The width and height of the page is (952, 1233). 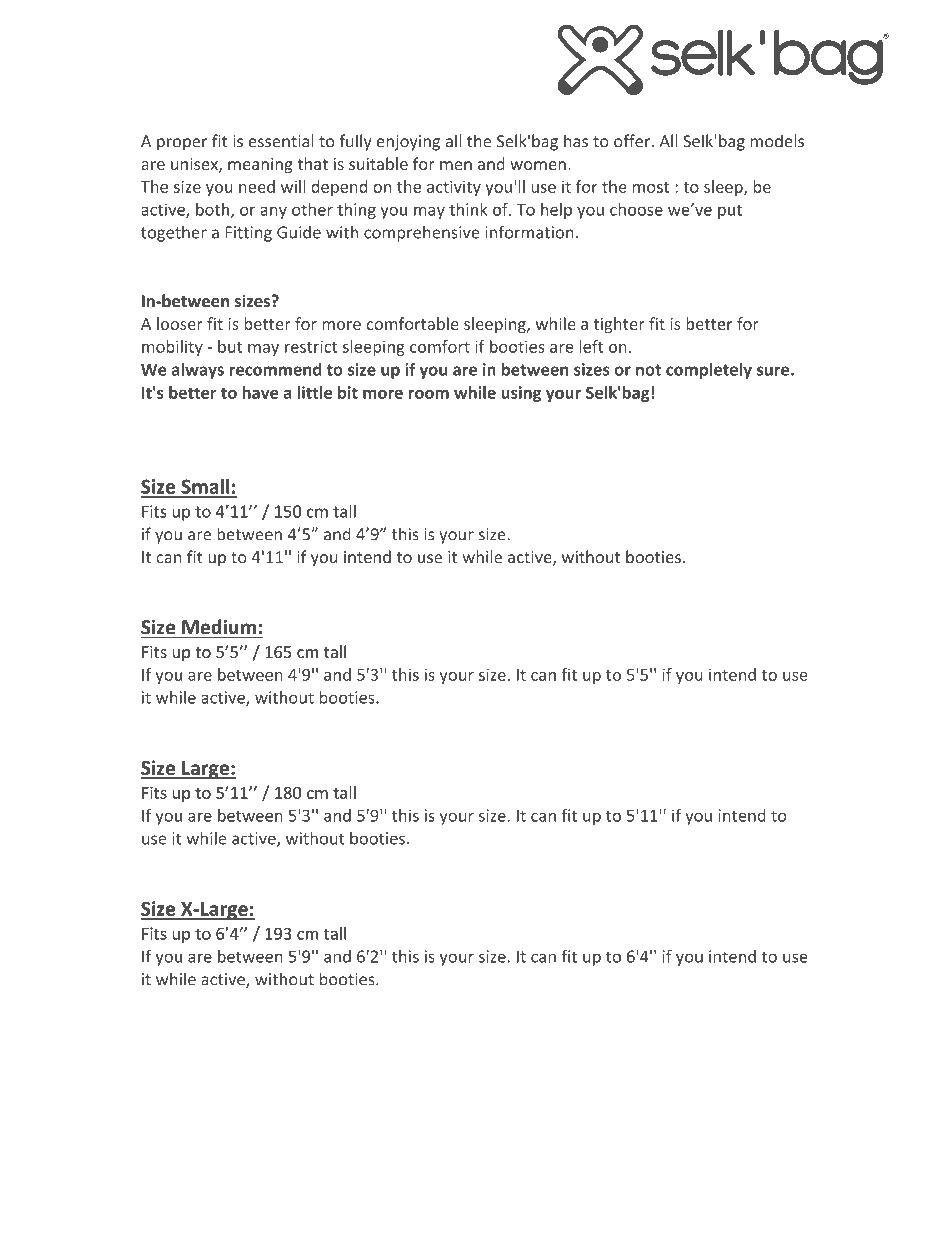 What do you see at coordinates (429, 394) in the page?
I see `room` at bounding box center [429, 394].
